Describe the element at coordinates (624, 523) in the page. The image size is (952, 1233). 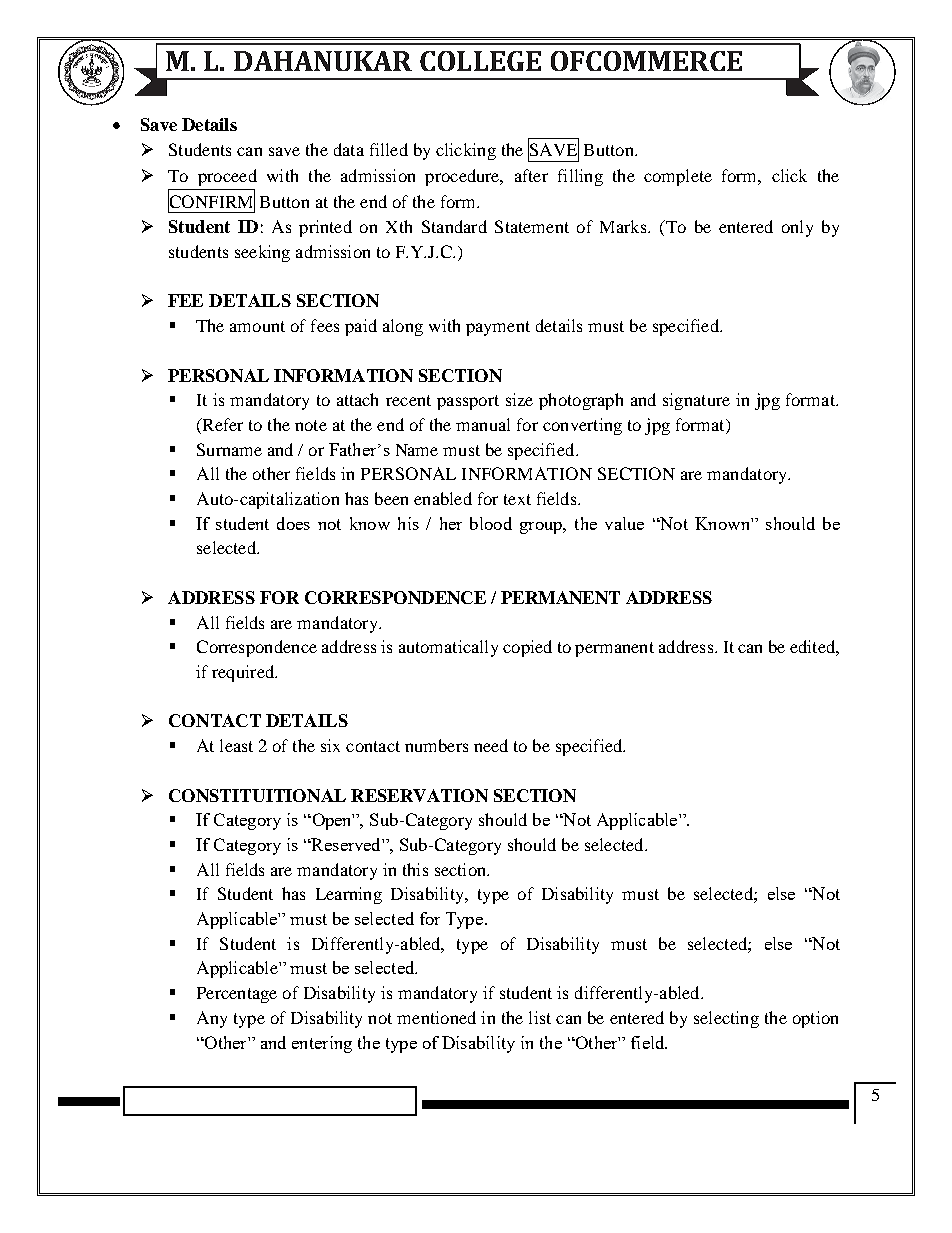
I see `value` at that location.
